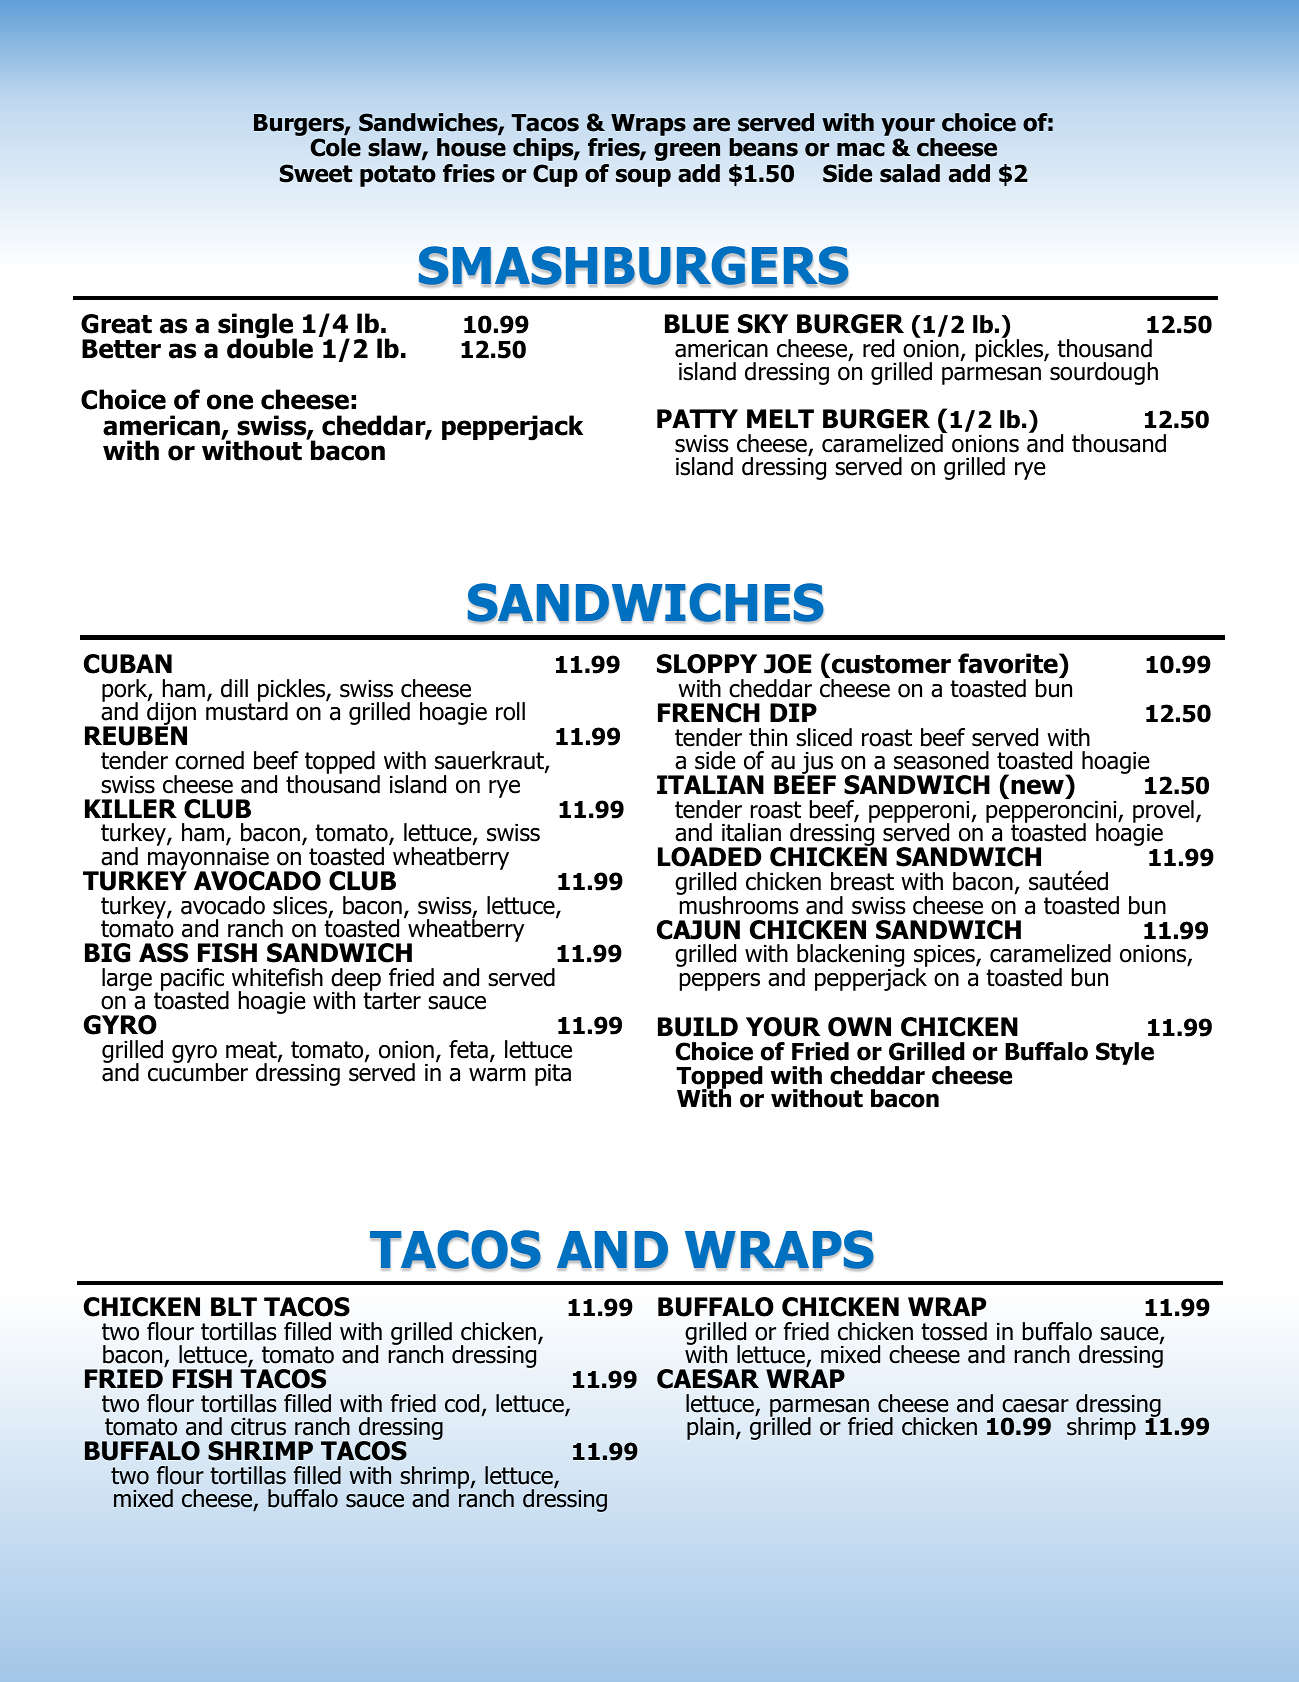 The width and height of the page is (1299, 1682). What do you see at coordinates (910, 173) in the page?
I see `salad` at bounding box center [910, 173].
